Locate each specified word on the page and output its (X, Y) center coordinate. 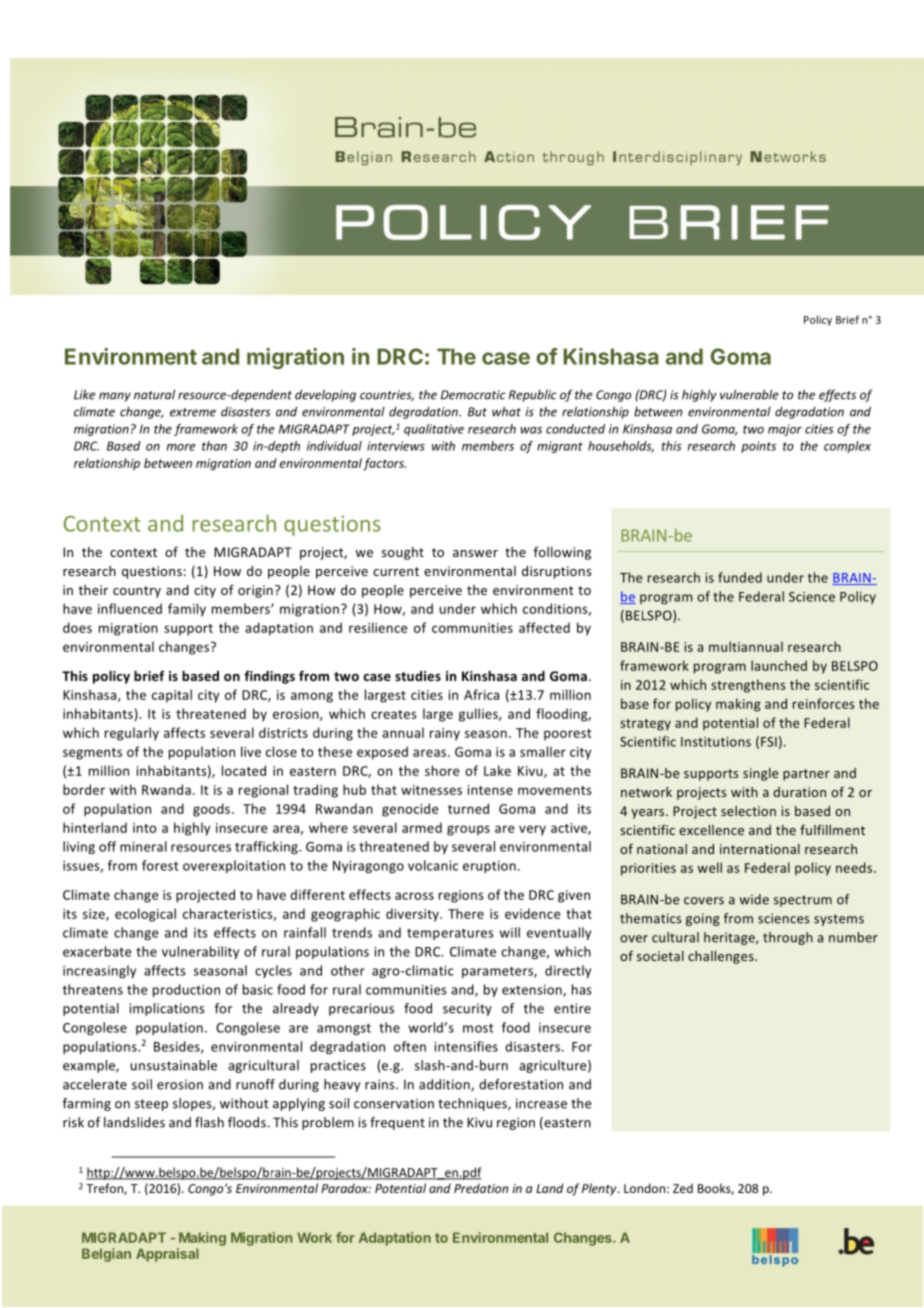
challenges (722, 957)
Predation (481, 1188)
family (187, 610)
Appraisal (167, 1255)
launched (779, 665)
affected (544, 627)
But (477, 412)
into (145, 828)
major (785, 430)
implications (167, 1009)
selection (748, 811)
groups (468, 830)
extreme (193, 412)
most (478, 1028)
